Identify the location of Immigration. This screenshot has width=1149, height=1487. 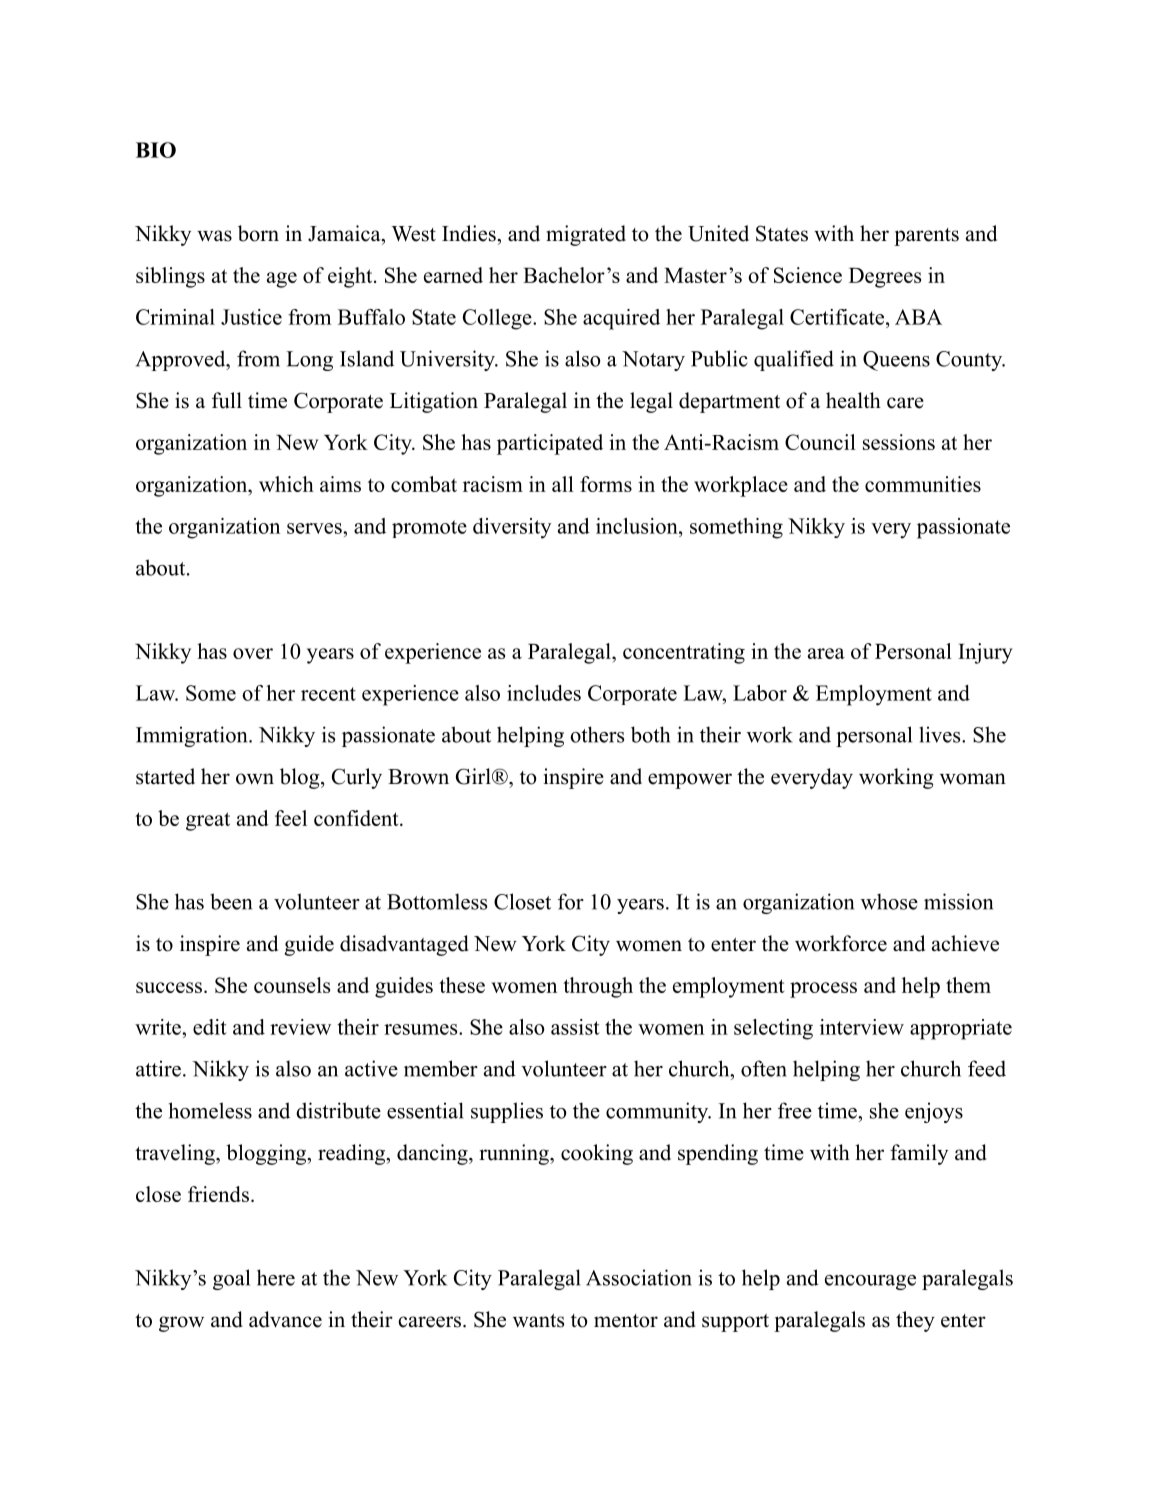
(193, 736).
